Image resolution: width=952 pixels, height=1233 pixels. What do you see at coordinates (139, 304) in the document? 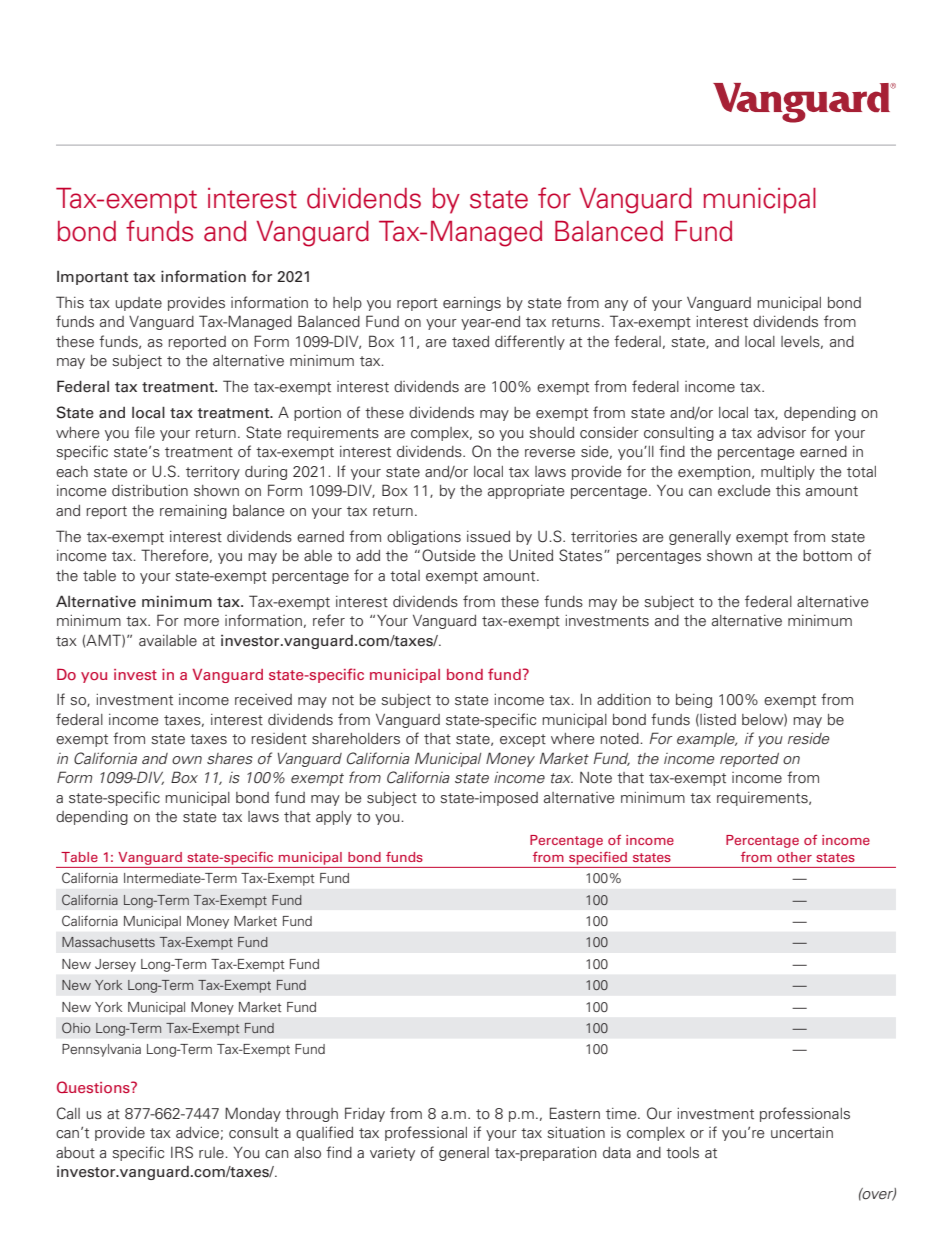
I see `update` at bounding box center [139, 304].
